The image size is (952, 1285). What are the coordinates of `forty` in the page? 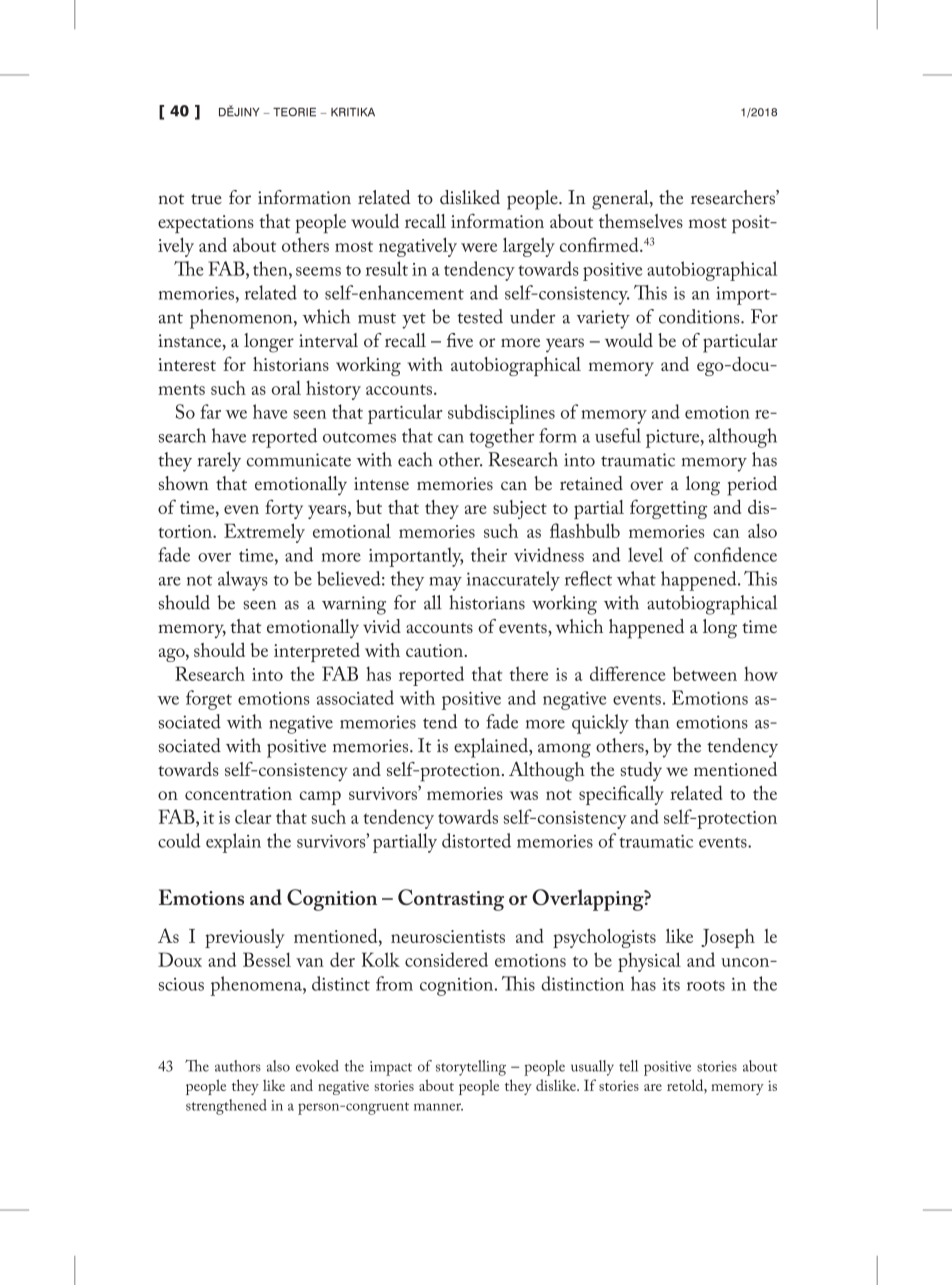 It's located at (284, 509).
